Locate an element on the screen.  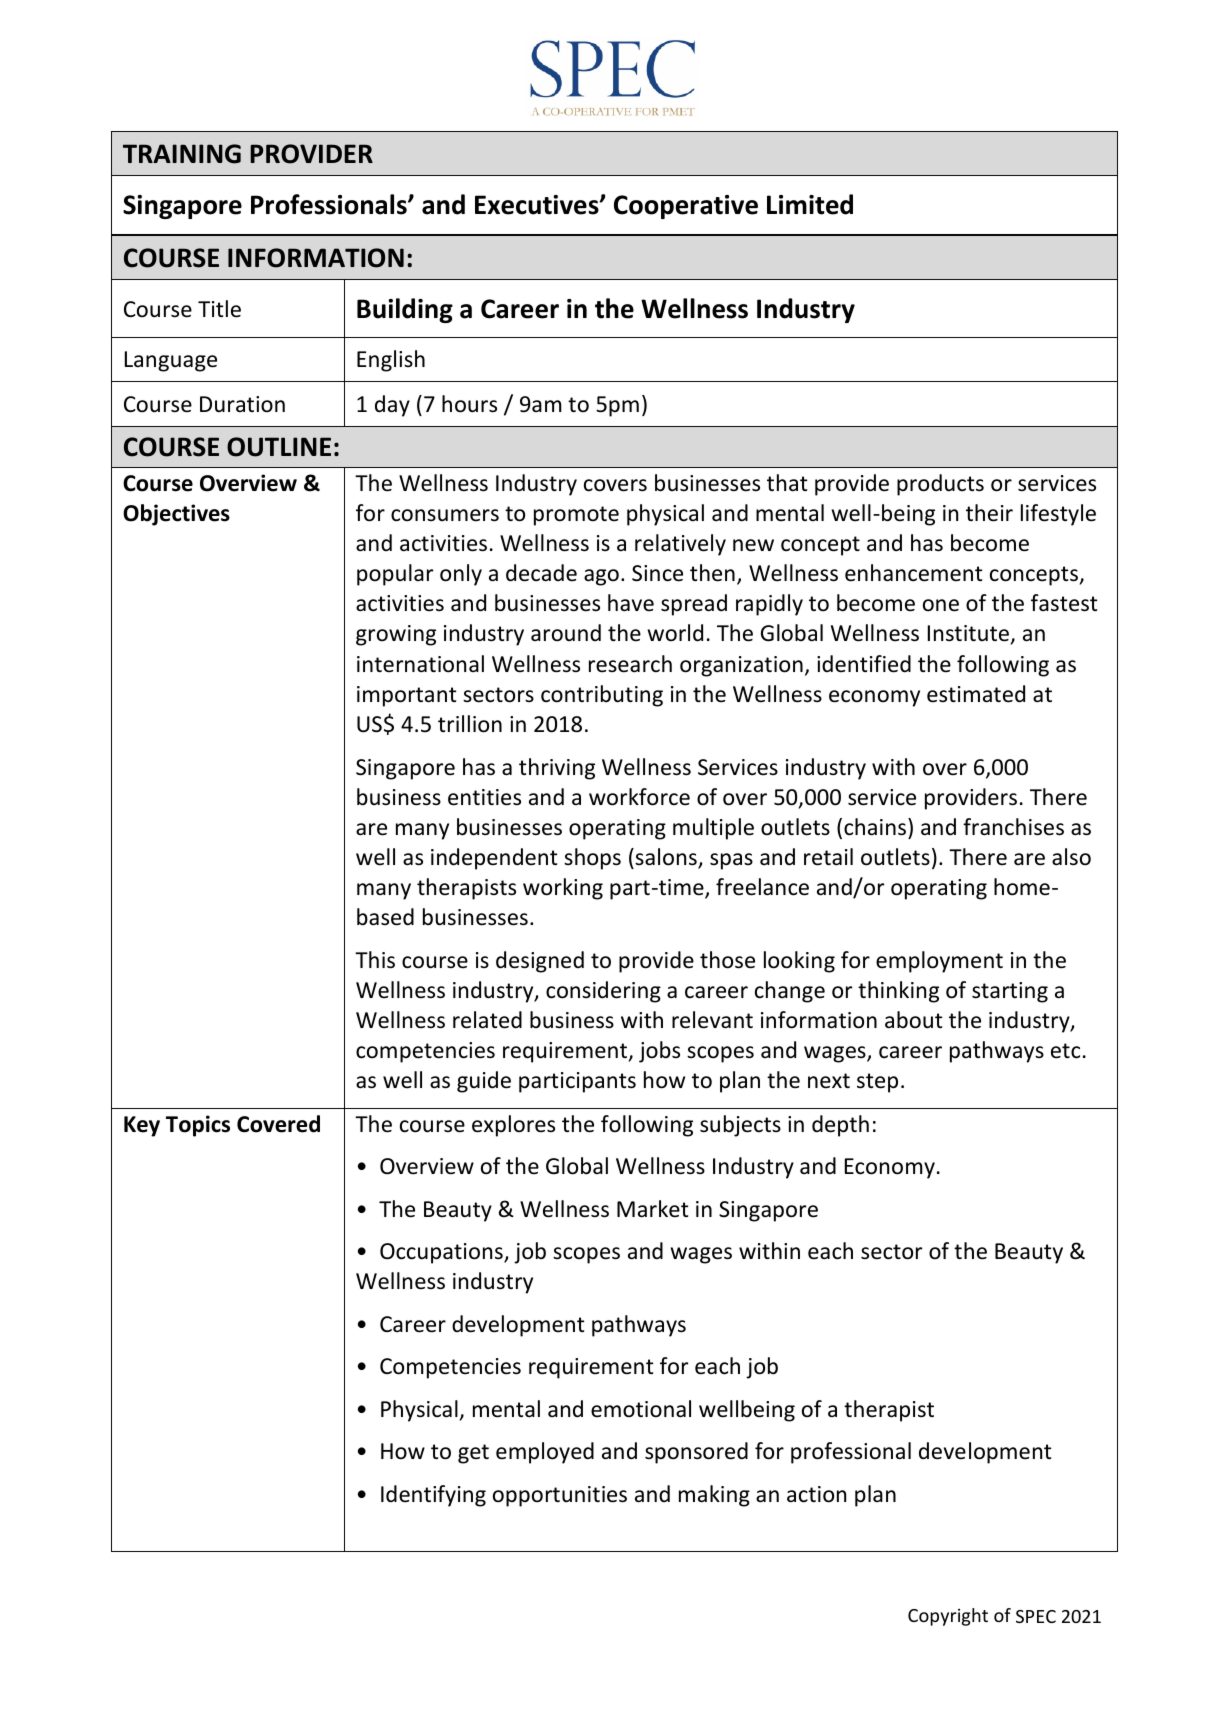
depth is located at coordinates (840, 1126).
